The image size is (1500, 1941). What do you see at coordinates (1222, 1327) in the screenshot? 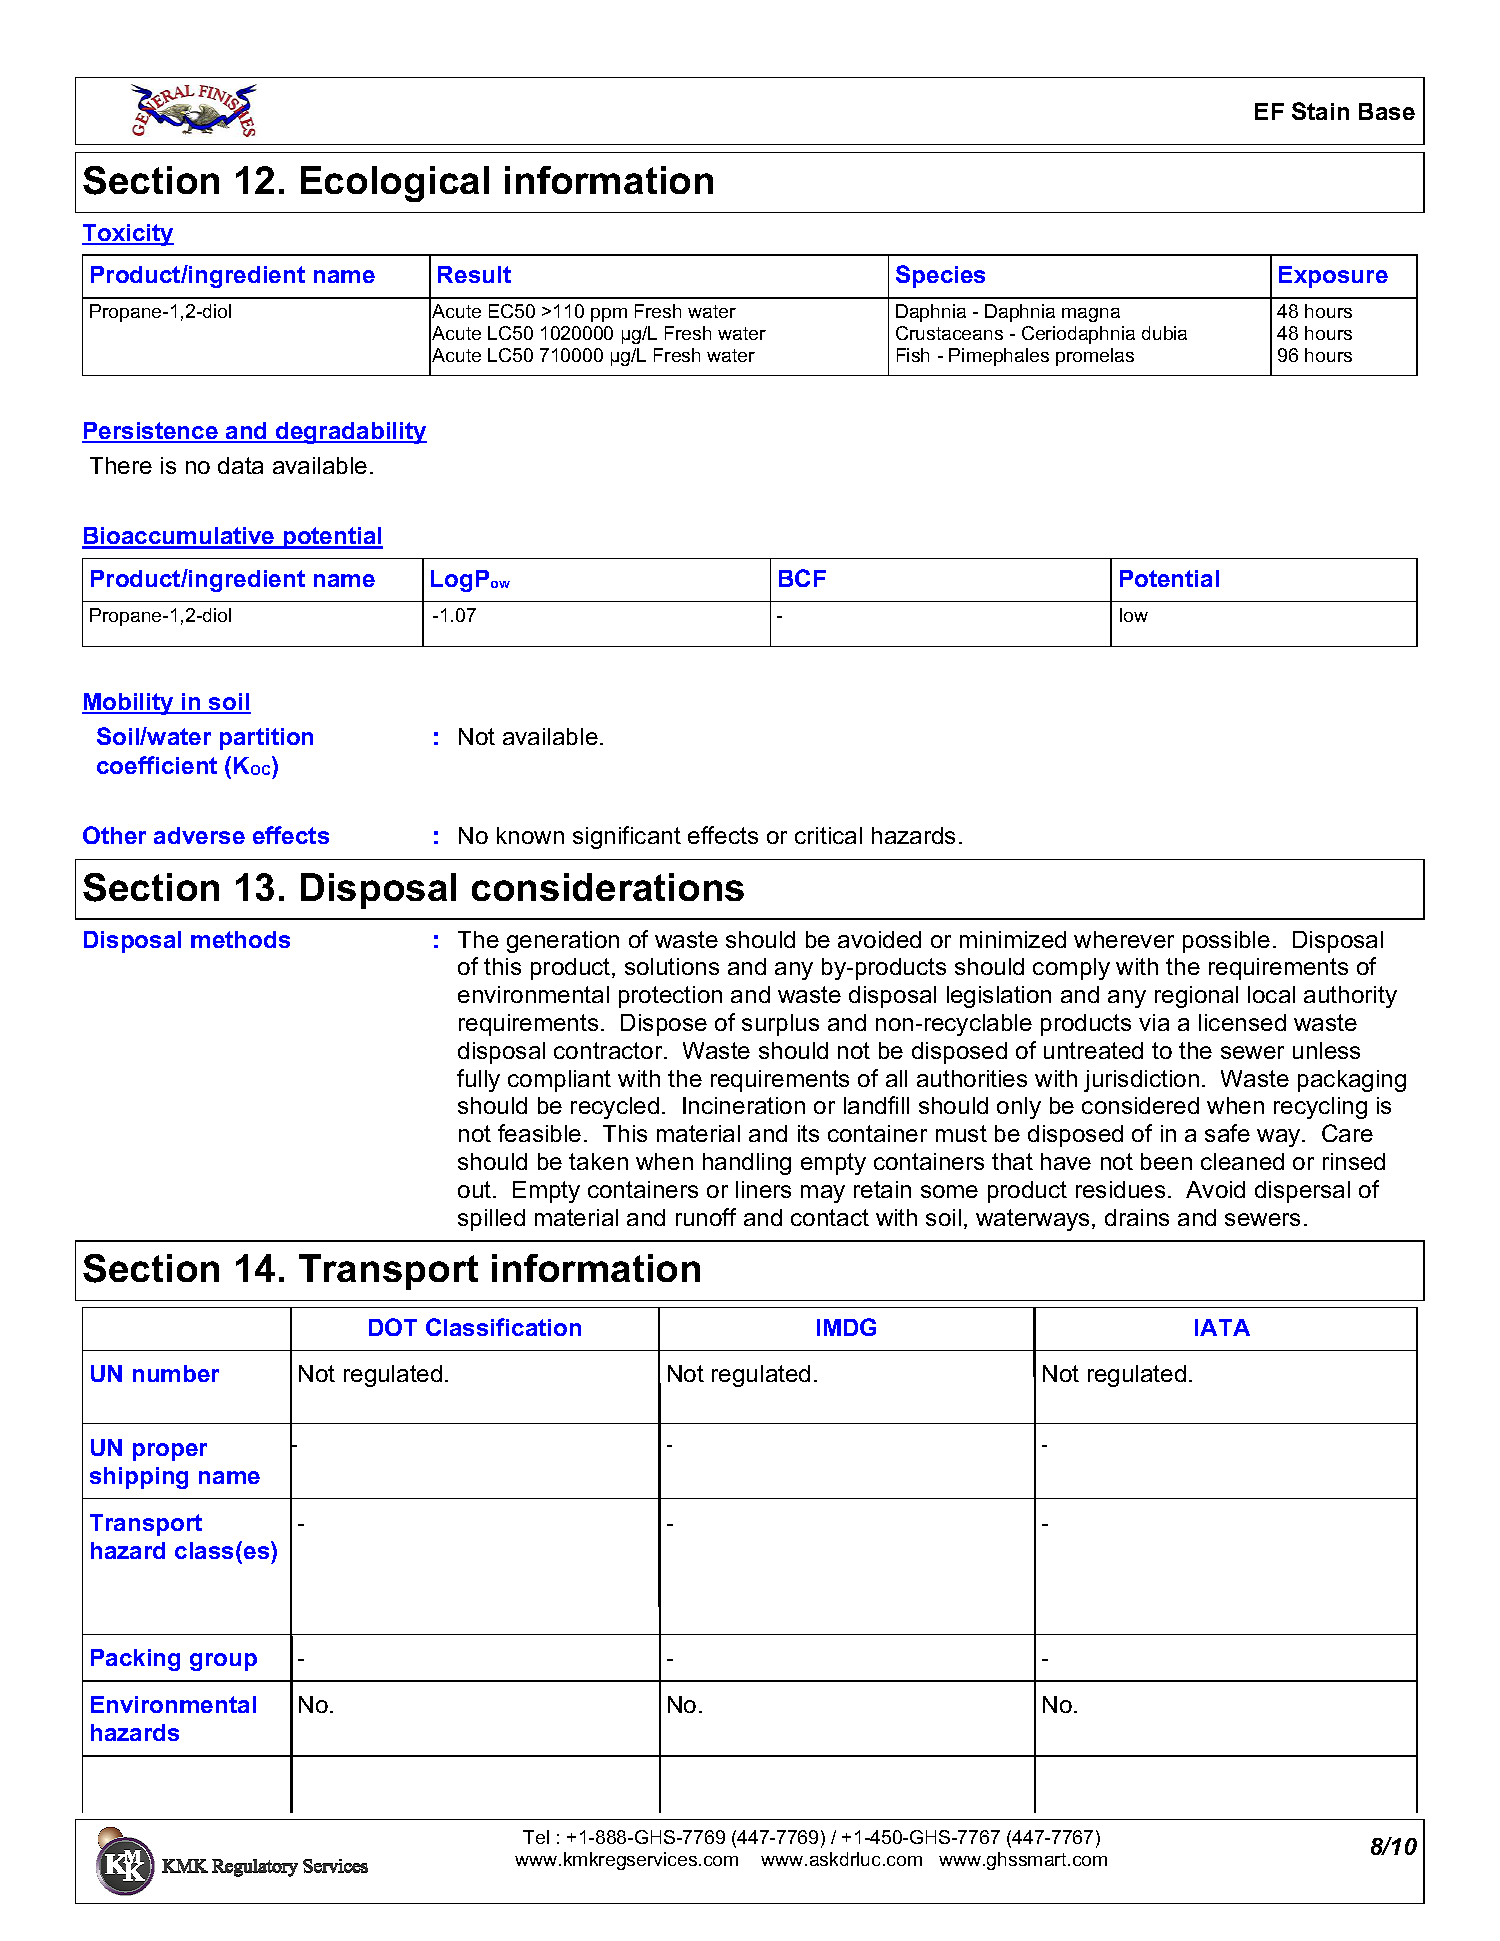
I see `IATA` at bounding box center [1222, 1327].
